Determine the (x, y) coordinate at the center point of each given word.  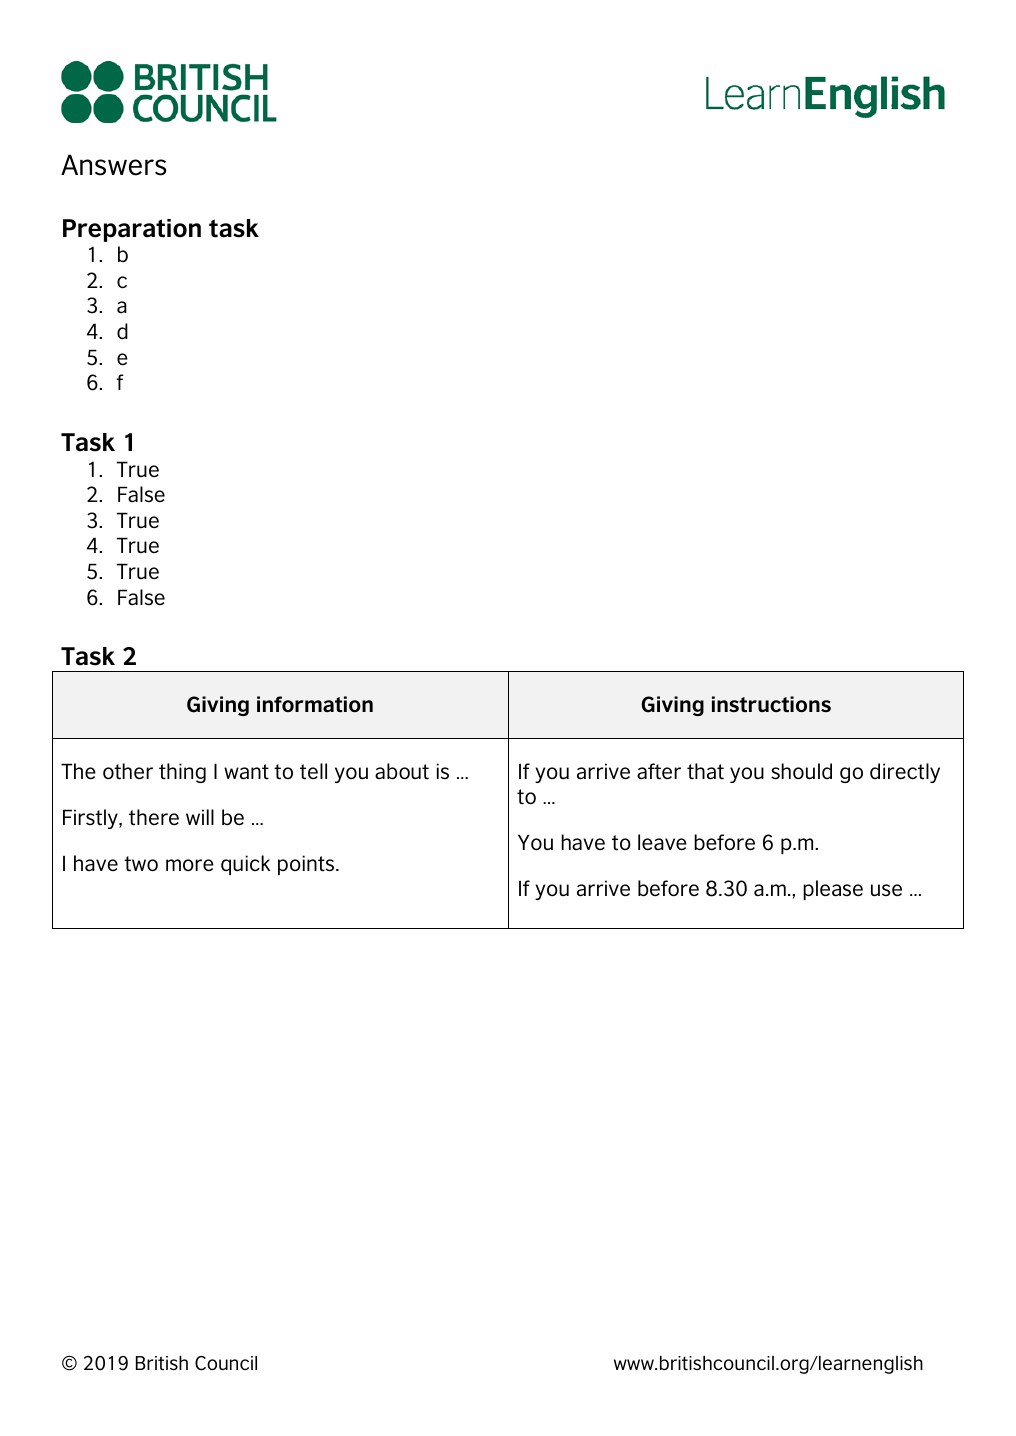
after (659, 771)
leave (662, 842)
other (128, 771)
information (315, 704)
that (705, 771)
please (833, 890)
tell (313, 771)
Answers (114, 165)
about (402, 771)
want (246, 772)
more (190, 865)
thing (182, 773)
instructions (771, 704)
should (801, 771)
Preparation (132, 230)
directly (905, 773)
